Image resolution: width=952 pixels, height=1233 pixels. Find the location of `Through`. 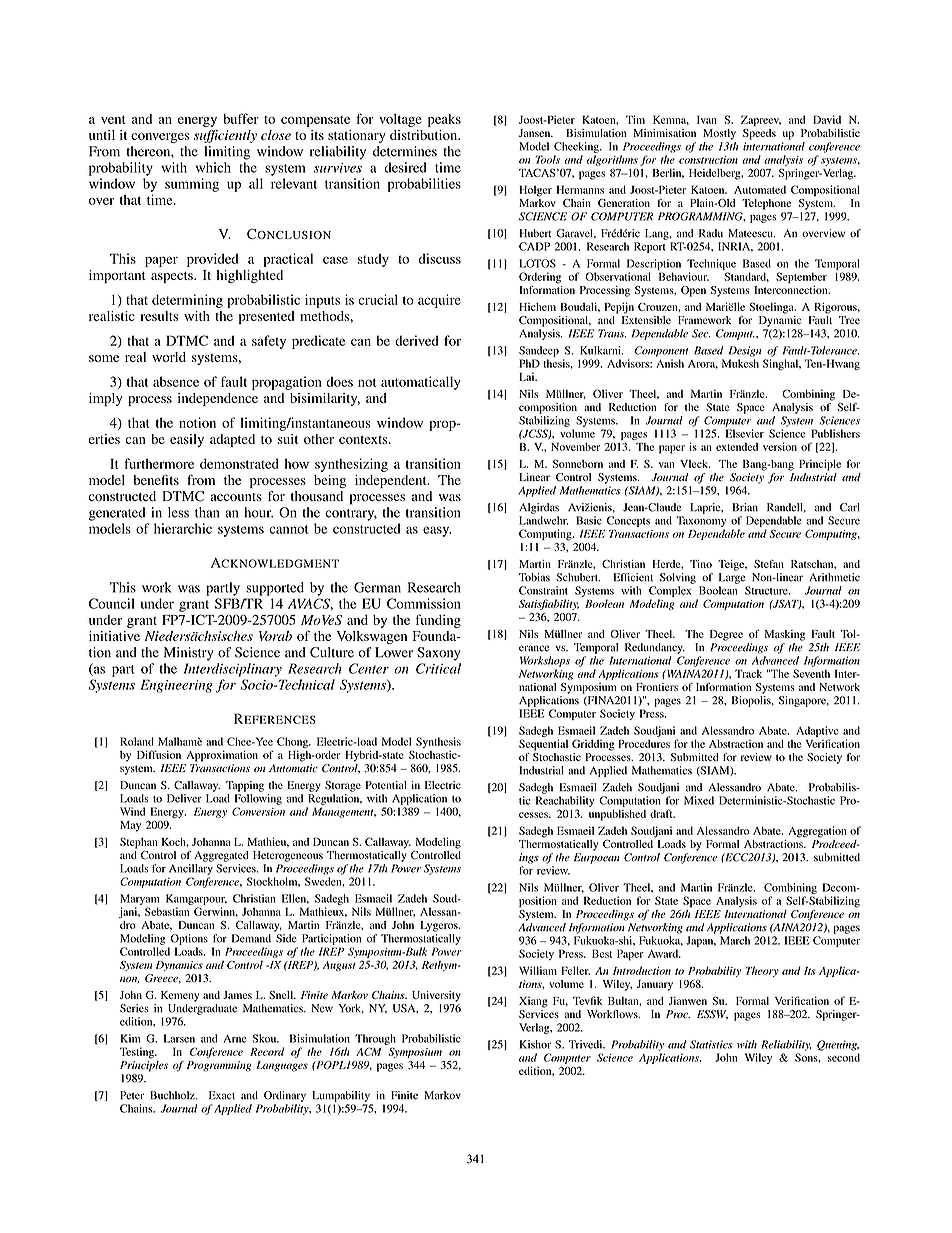

Through is located at coordinates (375, 1039).
